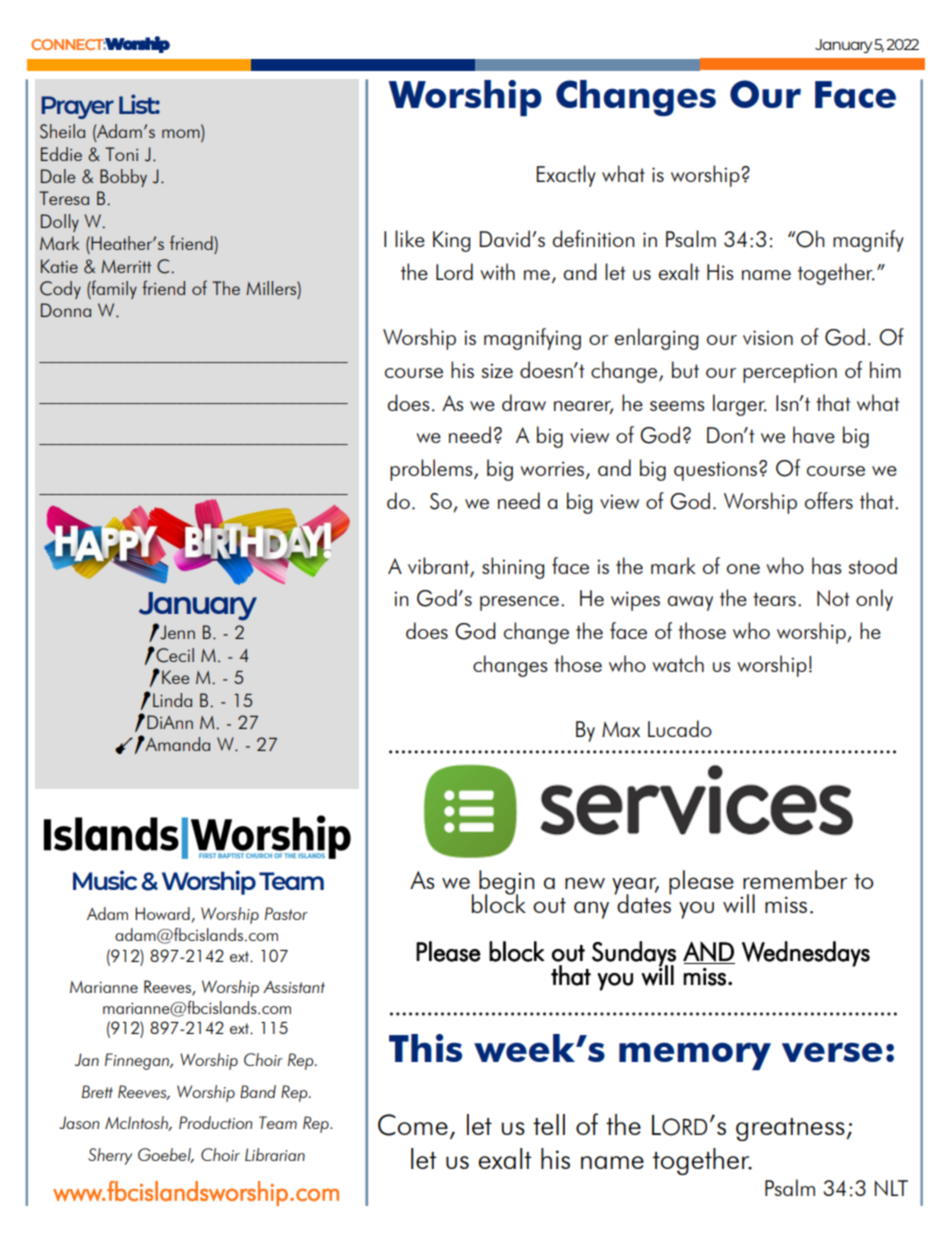 The height and width of the page is (1233, 952). What do you see at coordinates (774, 599) in the page?
I see `tears` at bounding box center [774, 599].
